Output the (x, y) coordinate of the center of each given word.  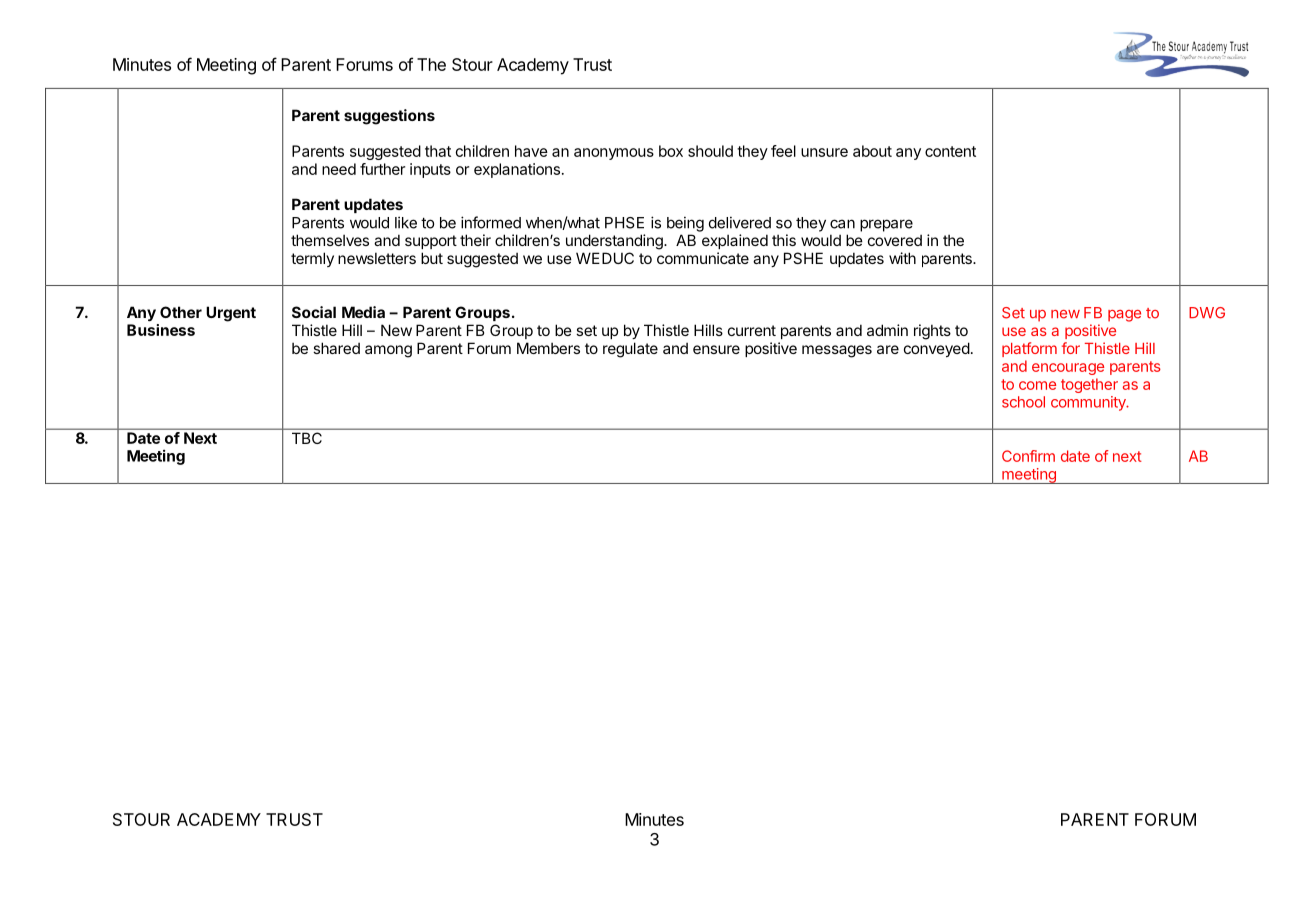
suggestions (389, 117)
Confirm (1028, 456)
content (950, 151)
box (671, 151)
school (1023, 402)
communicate (703, 258)
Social (314, 312)
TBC (307, 438)
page (1124, 316)
